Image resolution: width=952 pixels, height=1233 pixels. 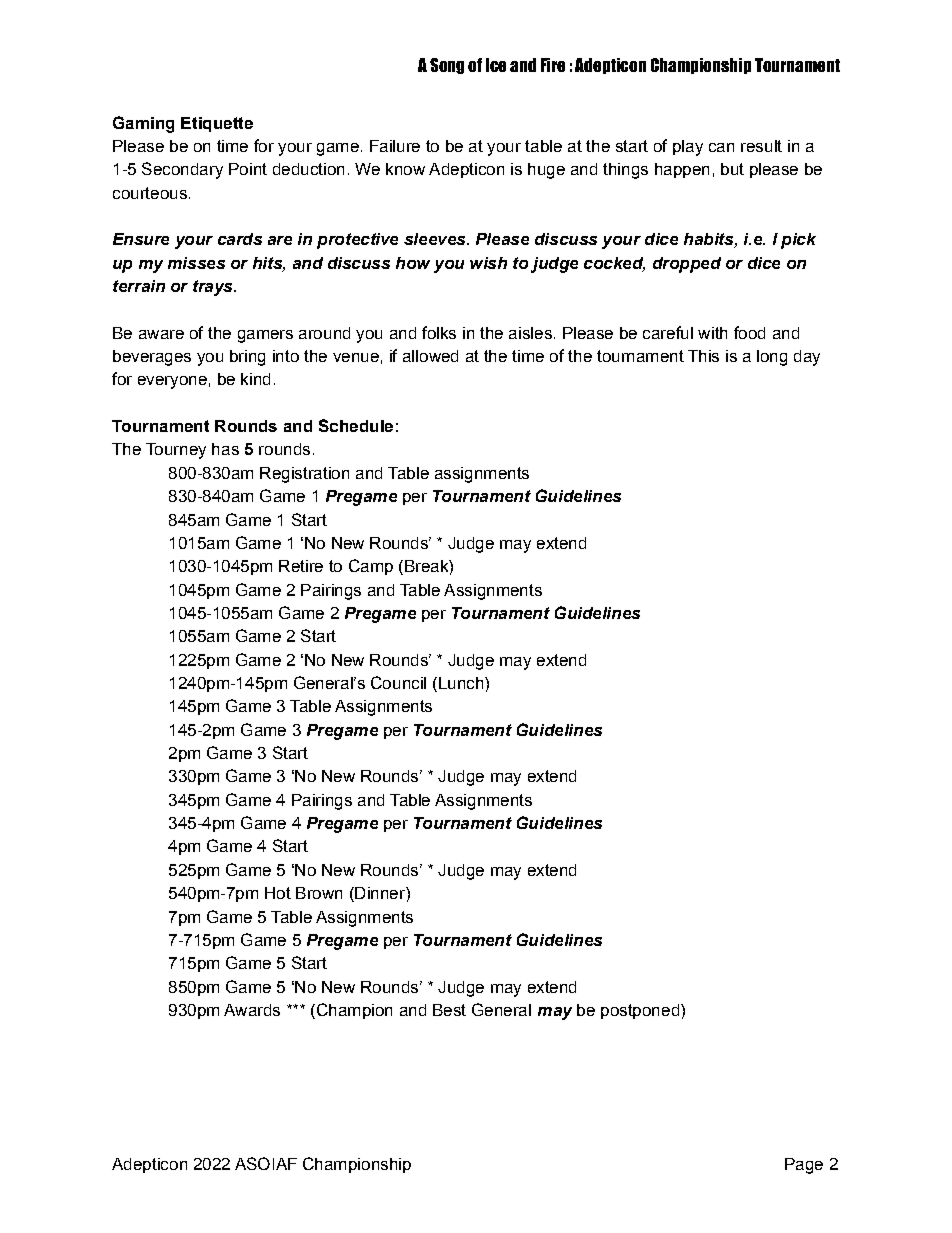 What do you see at coordinates (430, 356) in the image?
I see `allowed` at bounding box center [430, 356].
